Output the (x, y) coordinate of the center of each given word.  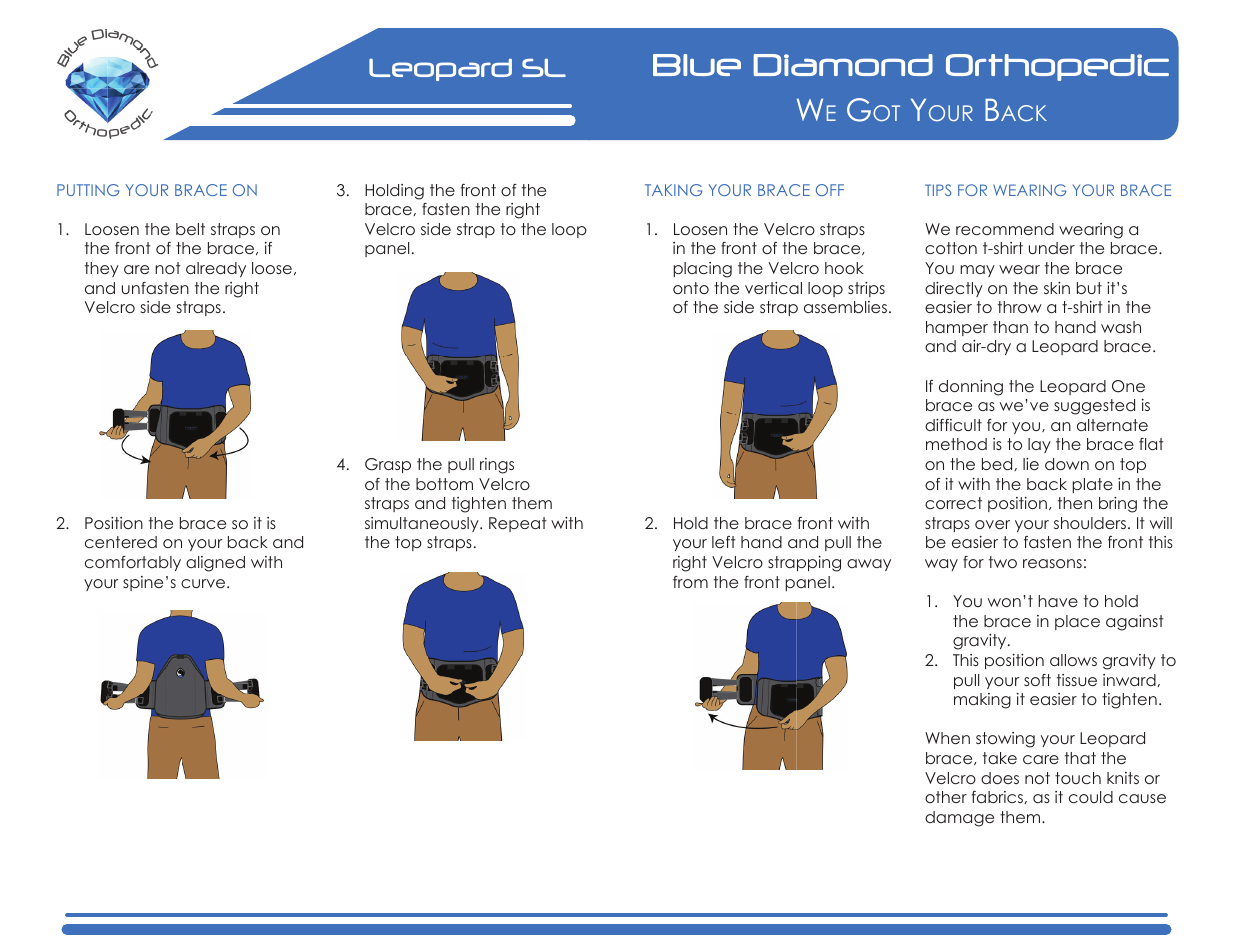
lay (1039, 445)
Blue (697, 65)
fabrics (998, 797)
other (946, 797)
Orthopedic (1057, 67)
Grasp (388, 465)
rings (497, 466)
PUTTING (88, 190)
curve (204, 583)
